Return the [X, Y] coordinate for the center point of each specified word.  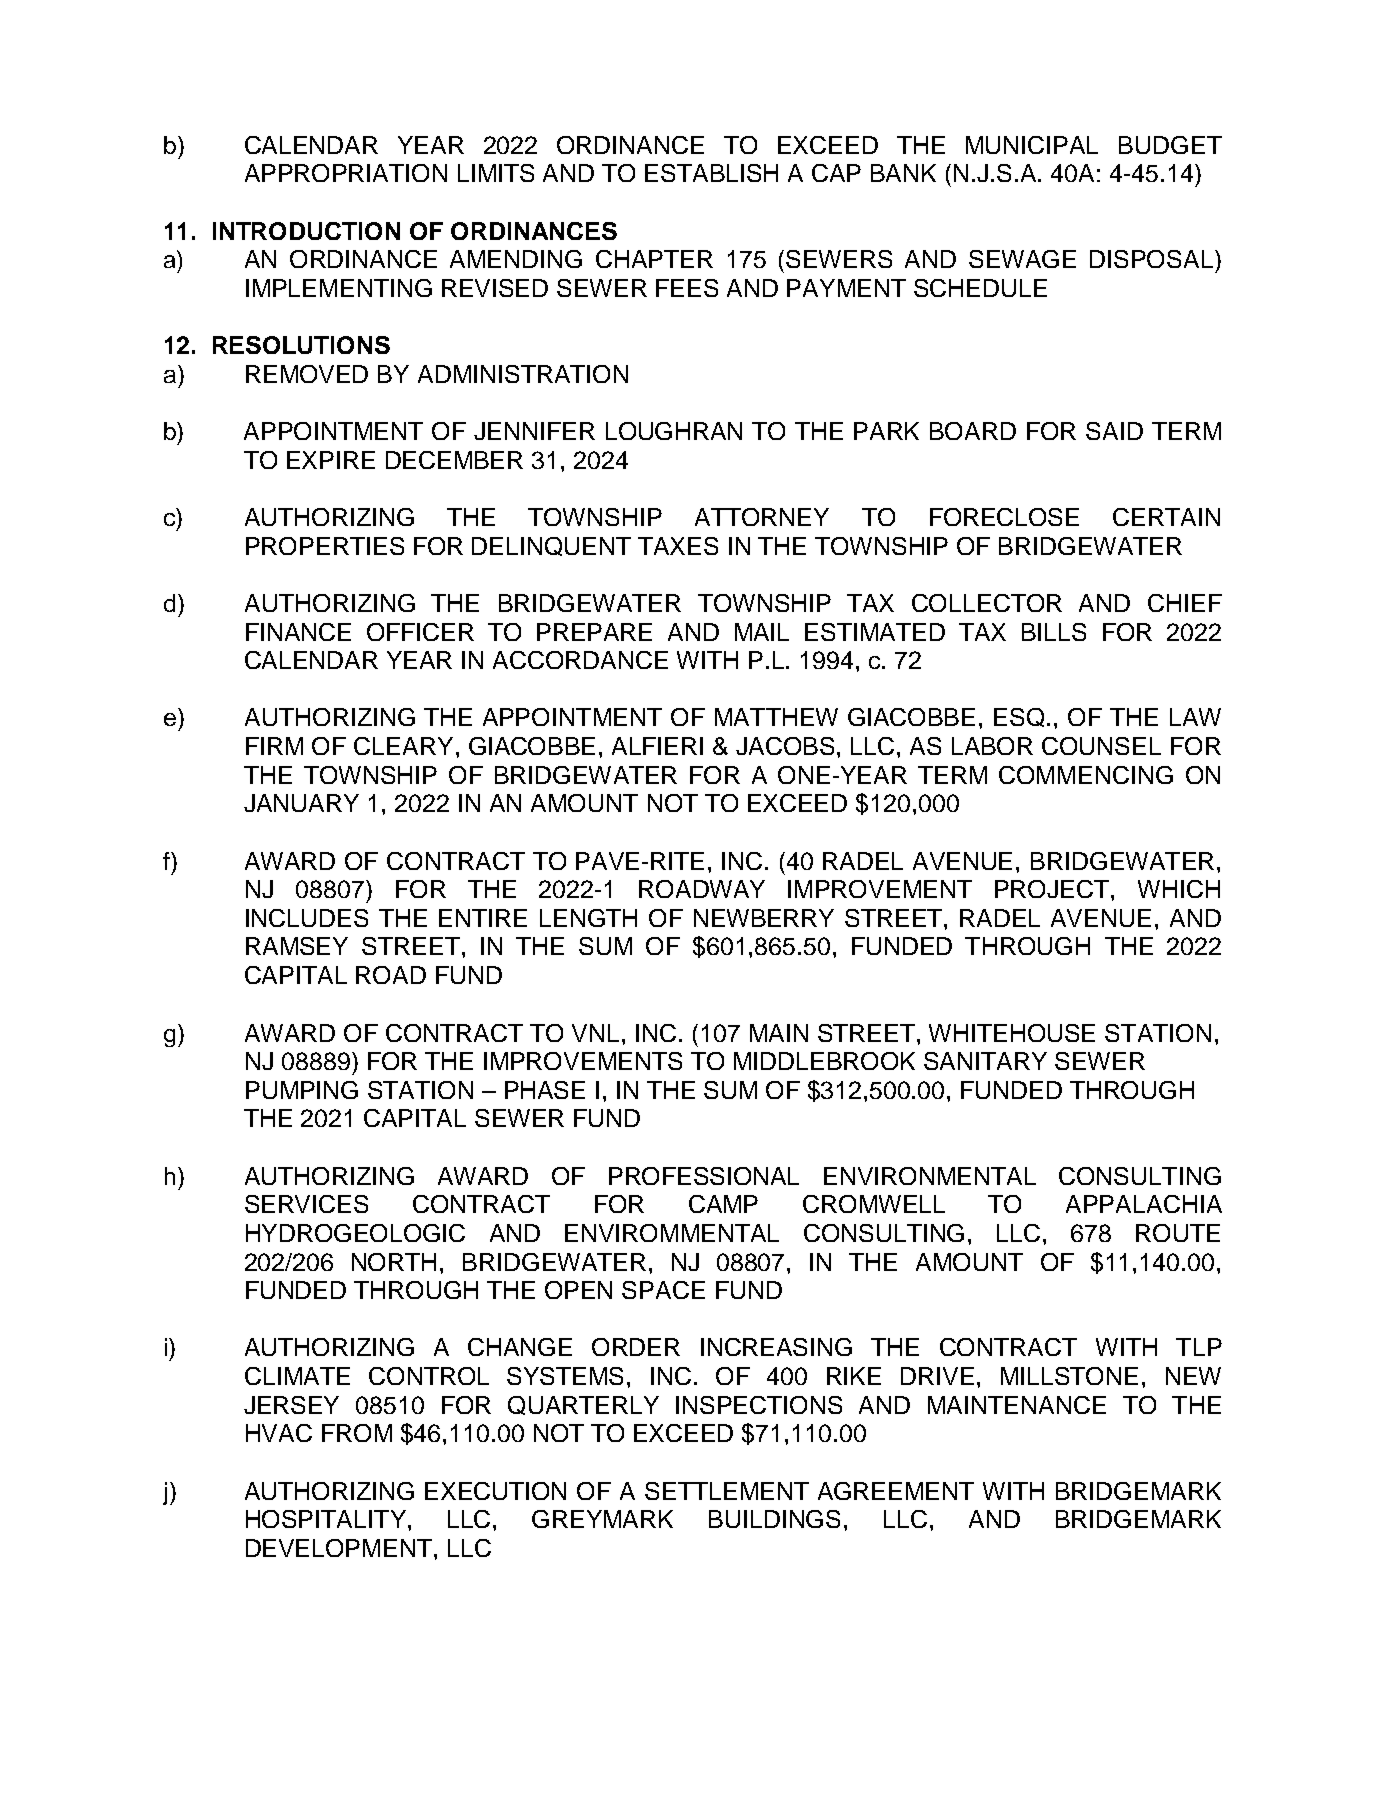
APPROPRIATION [346, 173]
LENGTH [588, 918]
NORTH [394, 1262]
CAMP [723, 1204]
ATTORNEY [762, 517]
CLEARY [403, 746]
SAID [1114, 431]
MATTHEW [776, 717]
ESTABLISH [711, 173]
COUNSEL [1101, 746]
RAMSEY [297, 946]
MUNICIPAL [1032, 145]
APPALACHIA [1144, 1204]
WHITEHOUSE [1012, 1033]
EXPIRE [331, 460]
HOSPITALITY [327, 1519]
